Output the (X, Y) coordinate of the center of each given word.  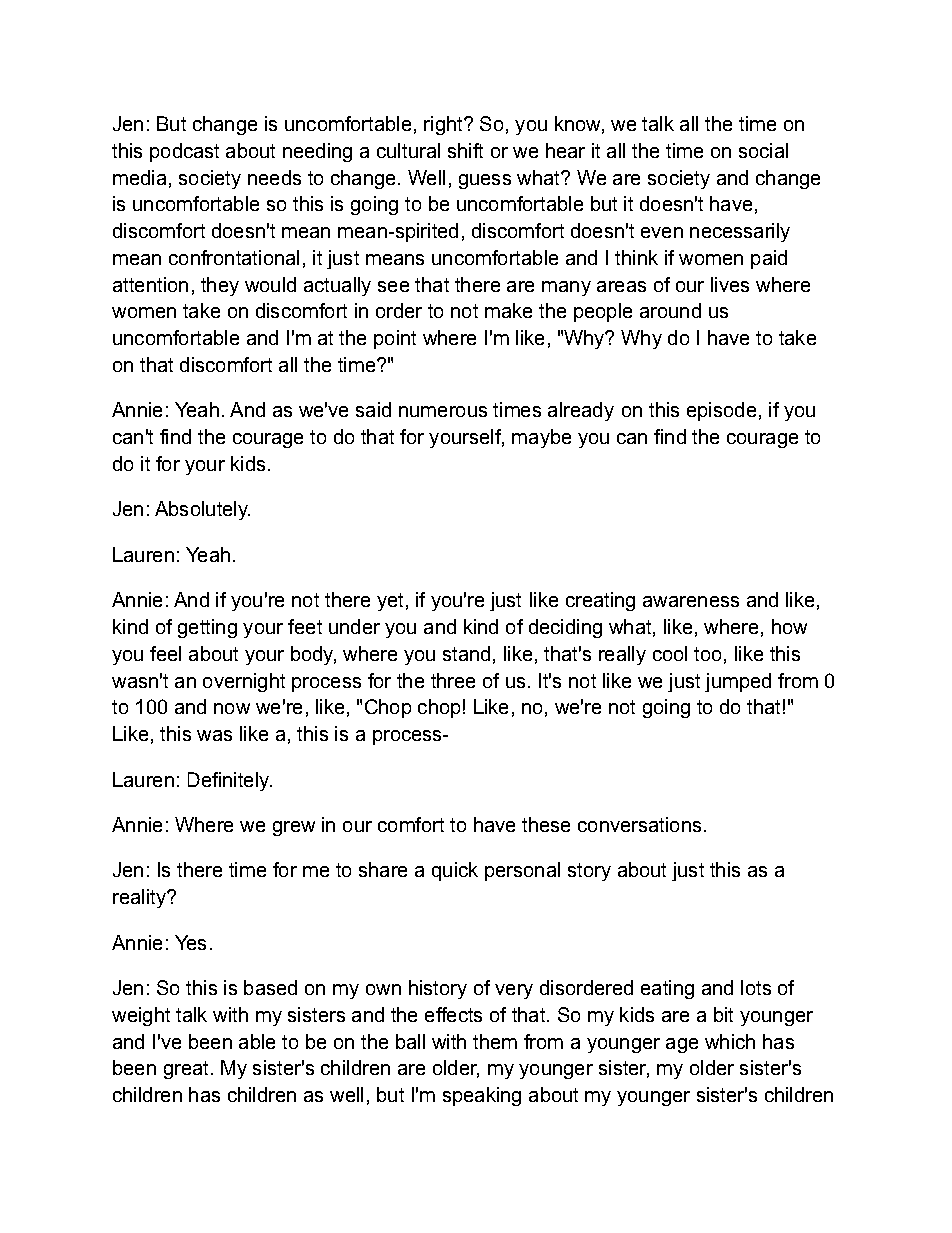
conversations (639, 824)
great (186, 1070)
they (220, 286)
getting (207, 628)
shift (465, 150)
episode (721, 411)
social (763, 150)
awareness (691, 601)
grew (294, 828)
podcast (184, 152)
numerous (443, 411)
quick (455, 871)
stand (466, 653)
